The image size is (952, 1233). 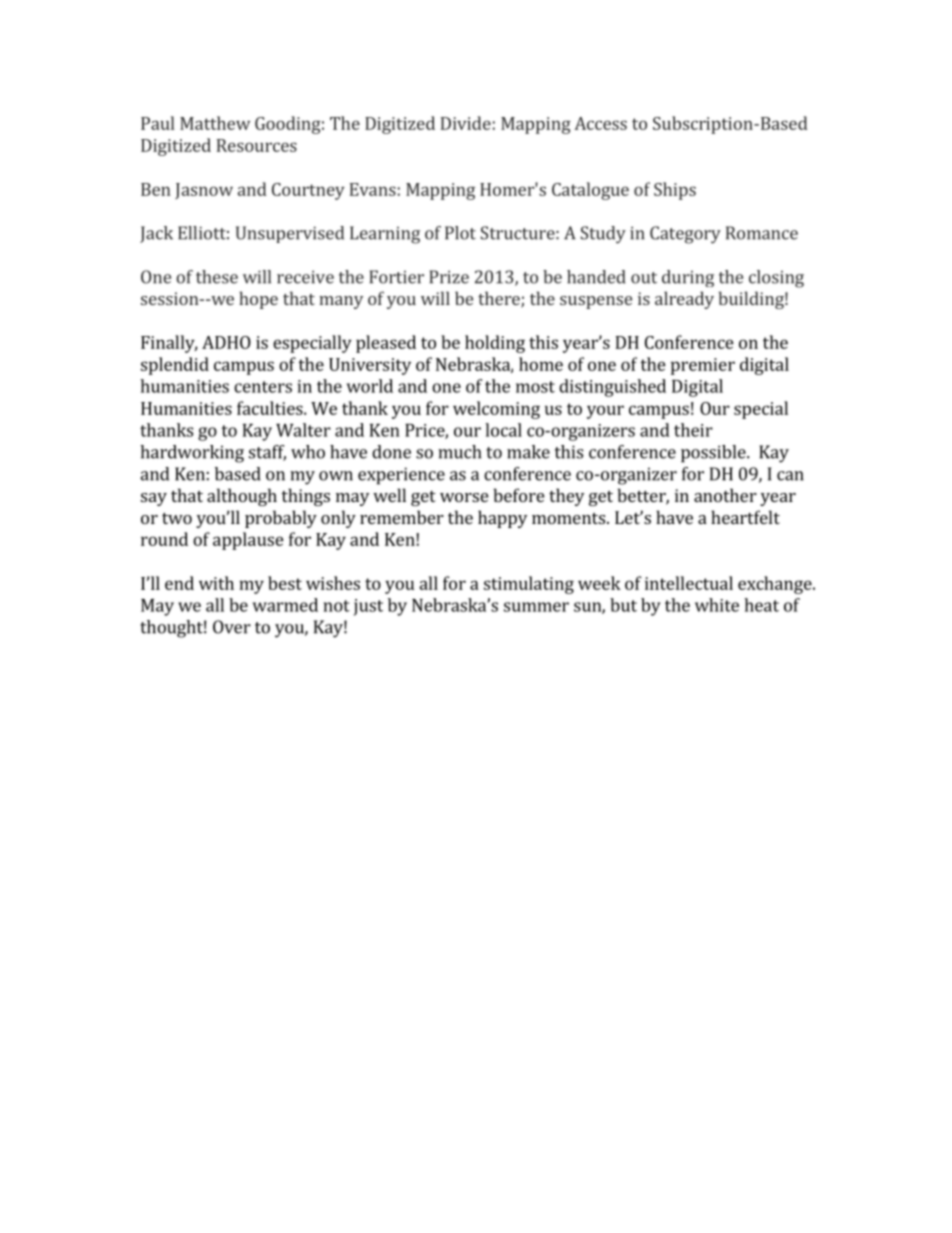 What do you see at coordinates (466, 123) in the page?
I see `Divide` at bounding box center [466, 123].
